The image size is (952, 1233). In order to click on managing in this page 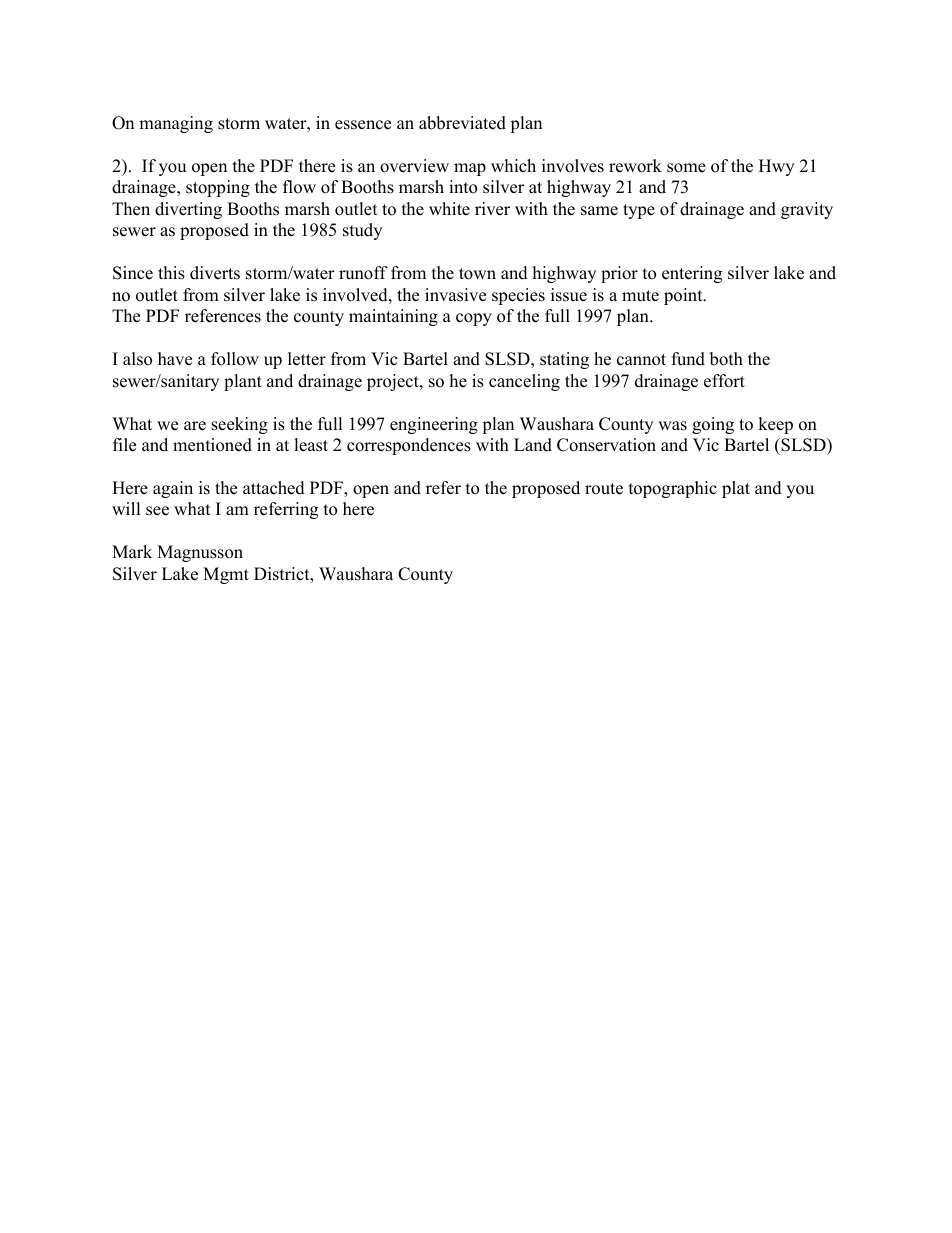, I will do `click(176, 124)`.
